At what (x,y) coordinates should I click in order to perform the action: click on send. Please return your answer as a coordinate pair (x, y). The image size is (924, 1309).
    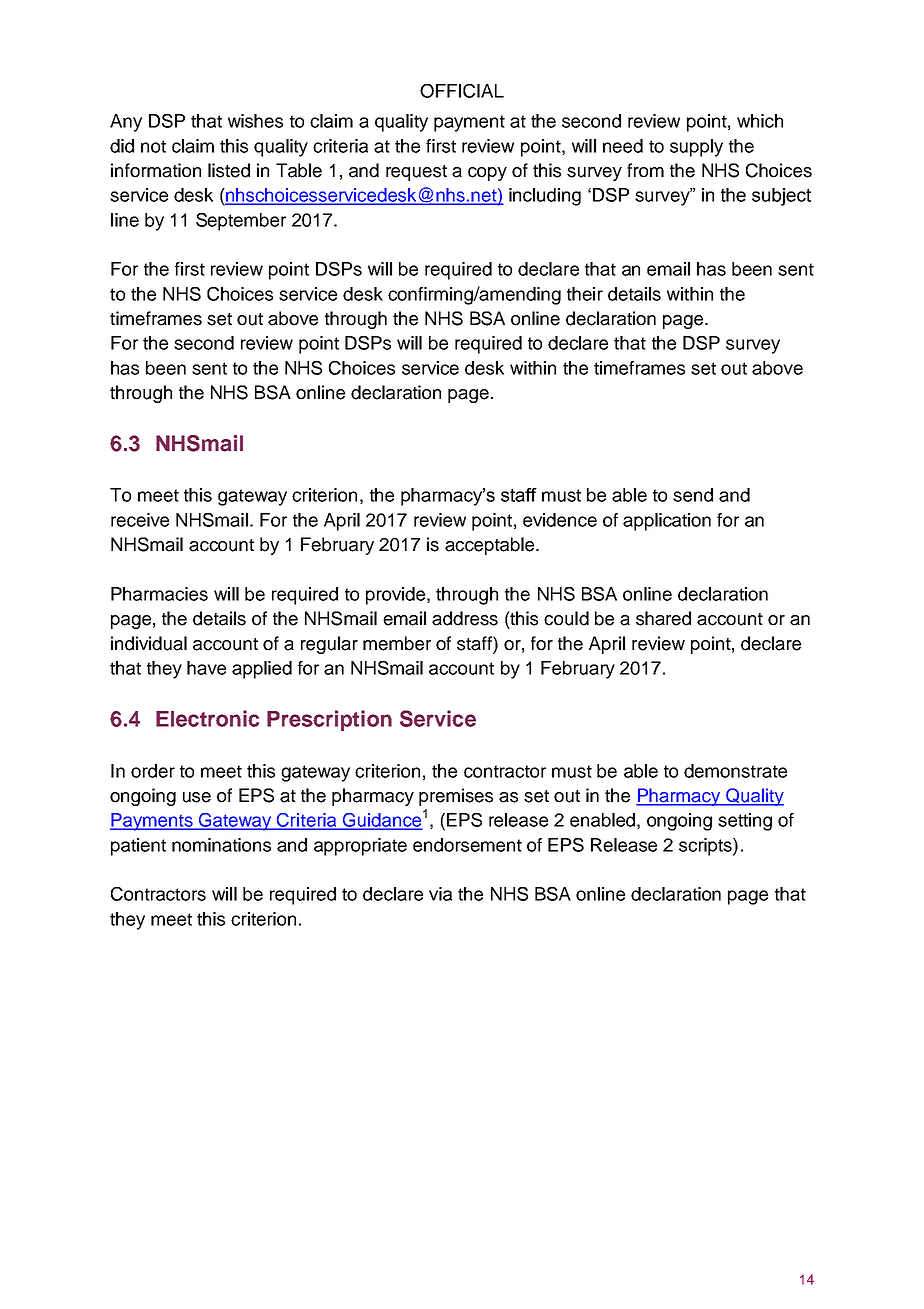
    Looking at the image, I should click on (693, 495).
